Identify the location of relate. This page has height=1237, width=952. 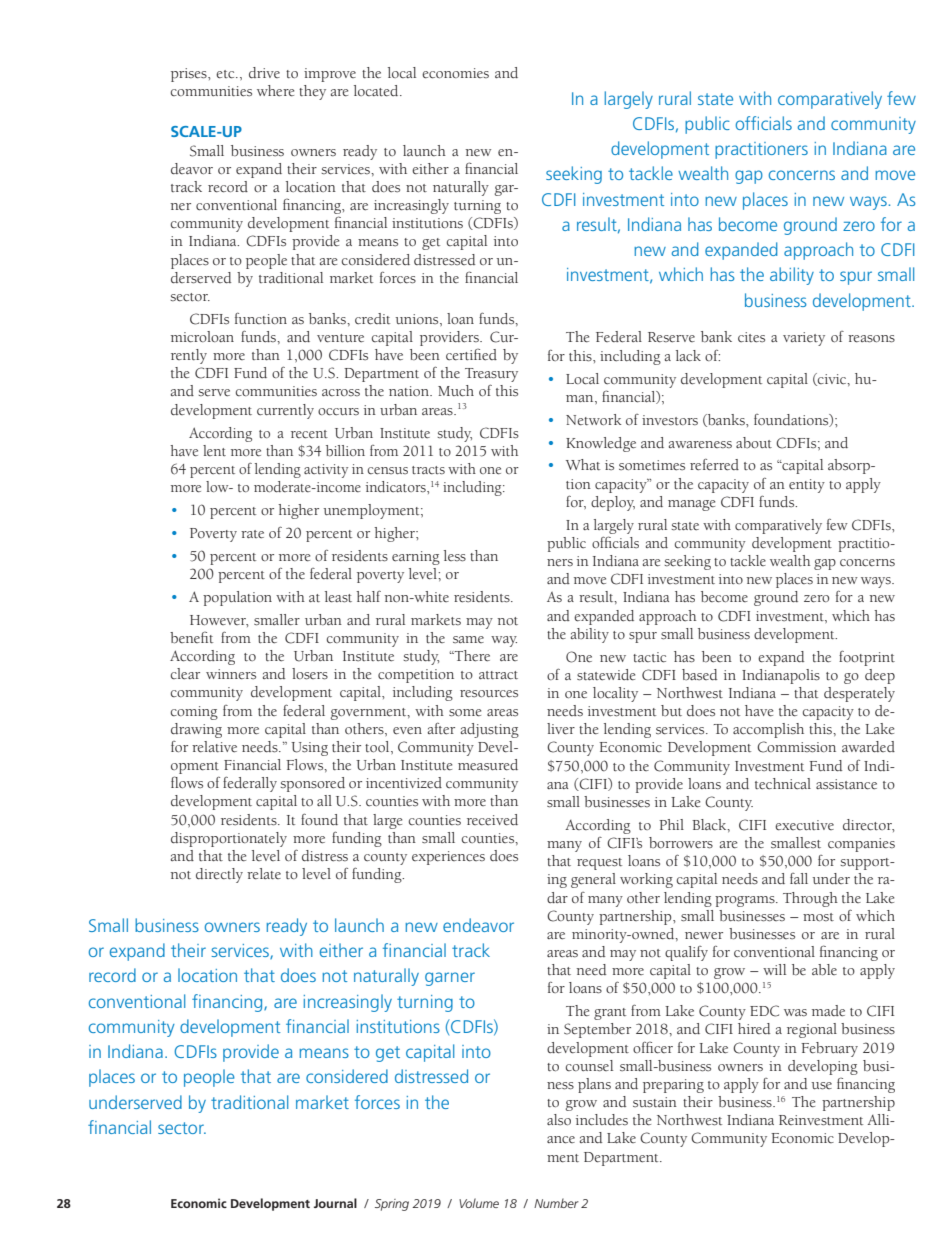
(264, 874).
